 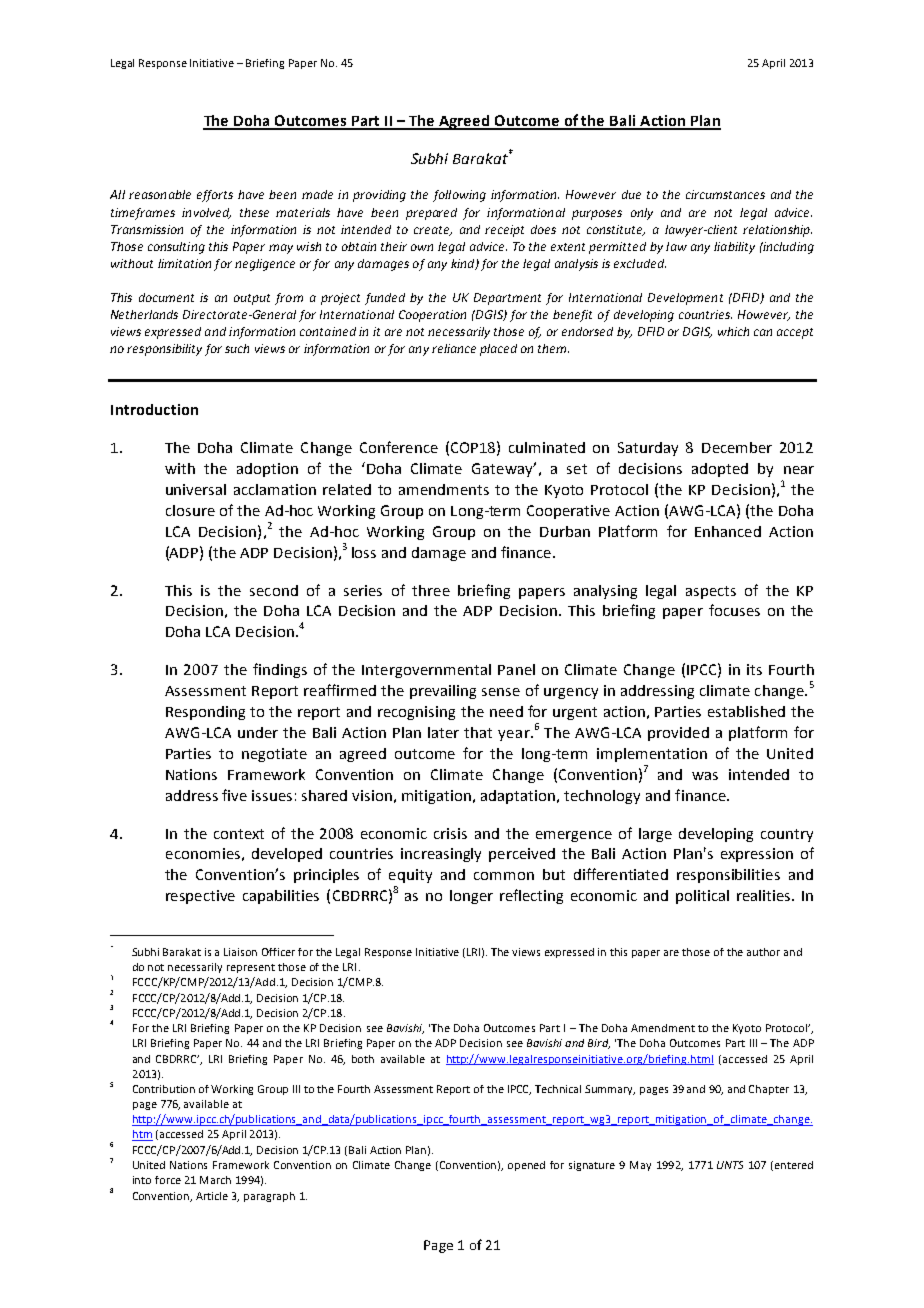 I want to click on receipt, so click(x=504, y=231).
